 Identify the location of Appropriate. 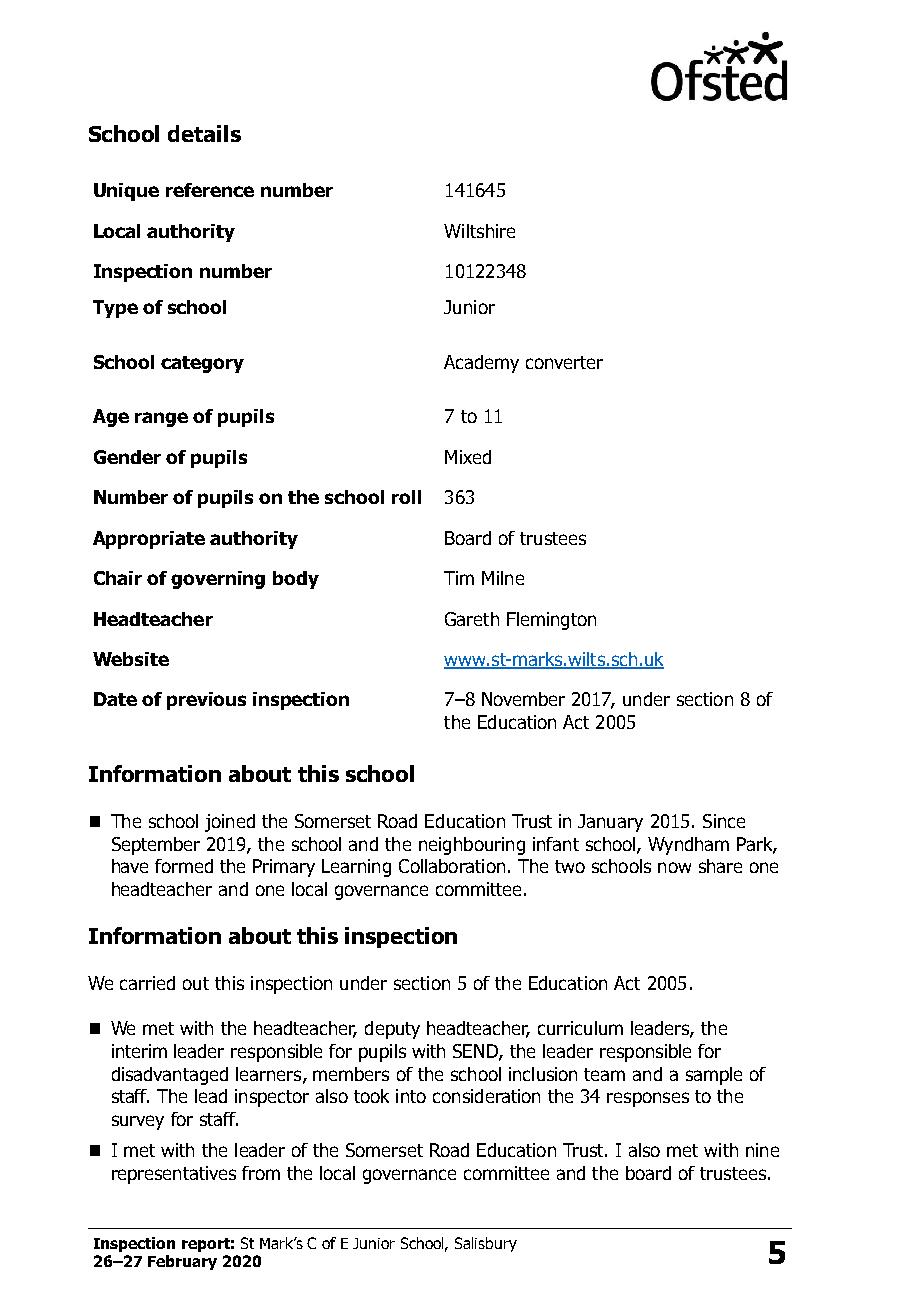
(149, 540).
